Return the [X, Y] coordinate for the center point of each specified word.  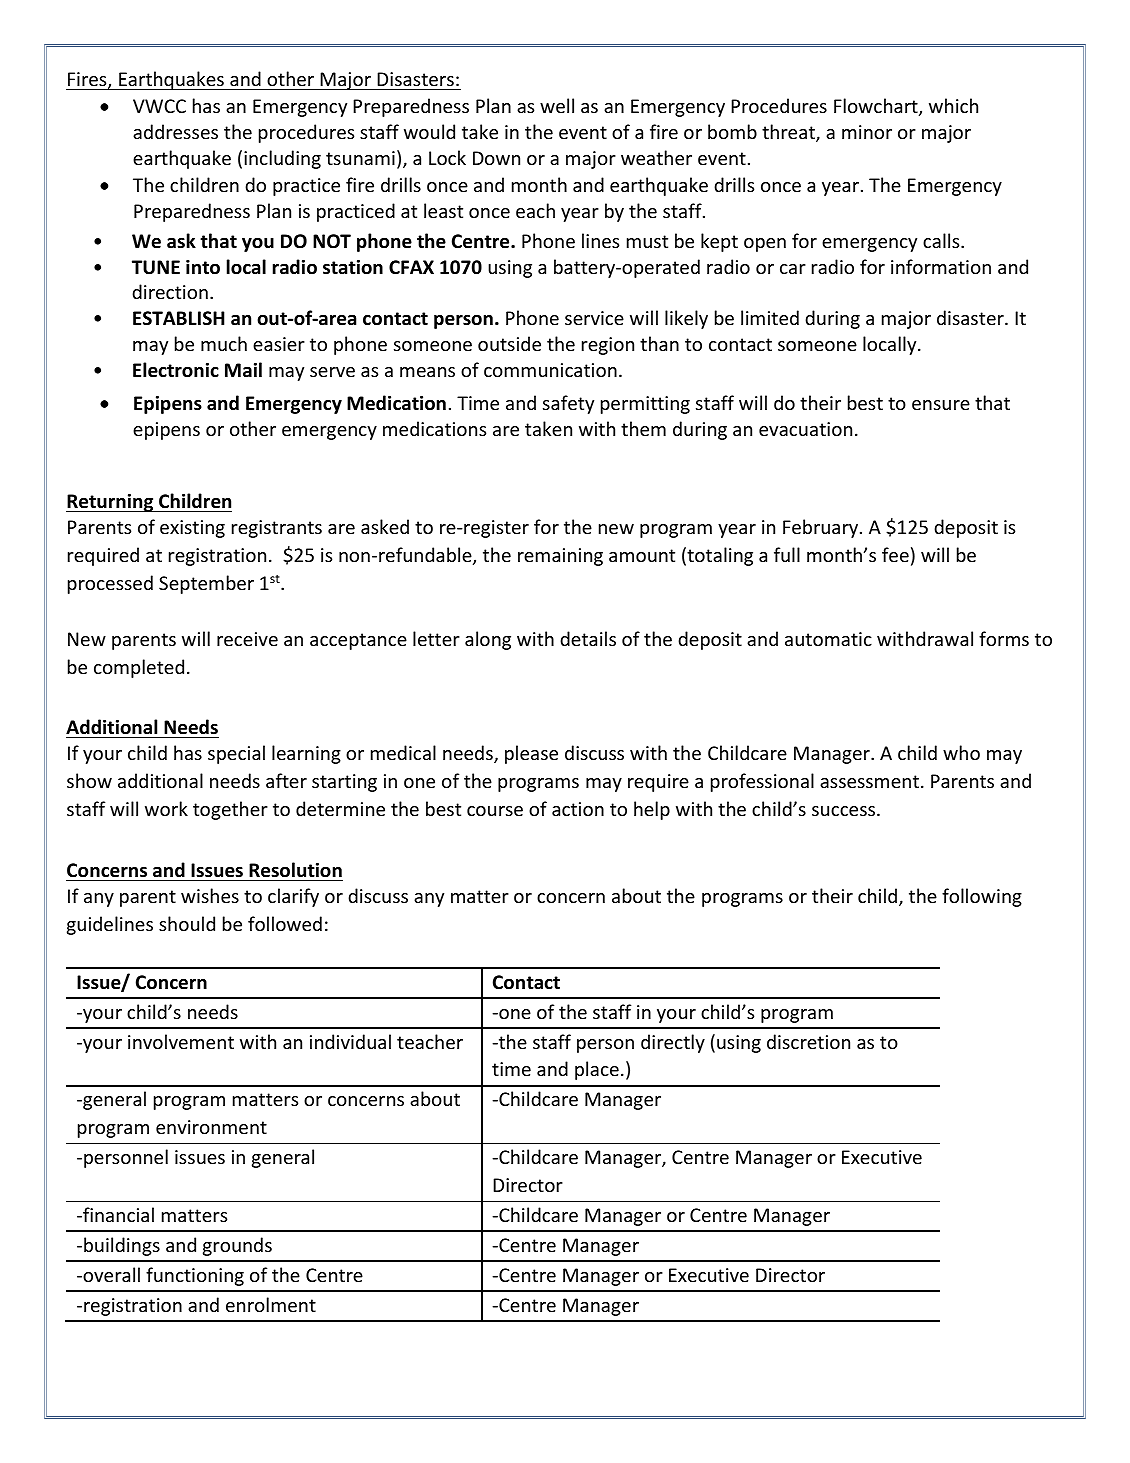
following [982, 897]
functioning [195, 1276]
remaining [560, 557]
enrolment [271, 1304]
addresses [175, 131]
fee [895, 554]
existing [192, 529]
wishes [210, 895]
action [578, 809]
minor [867, 132]
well [557, 105]
